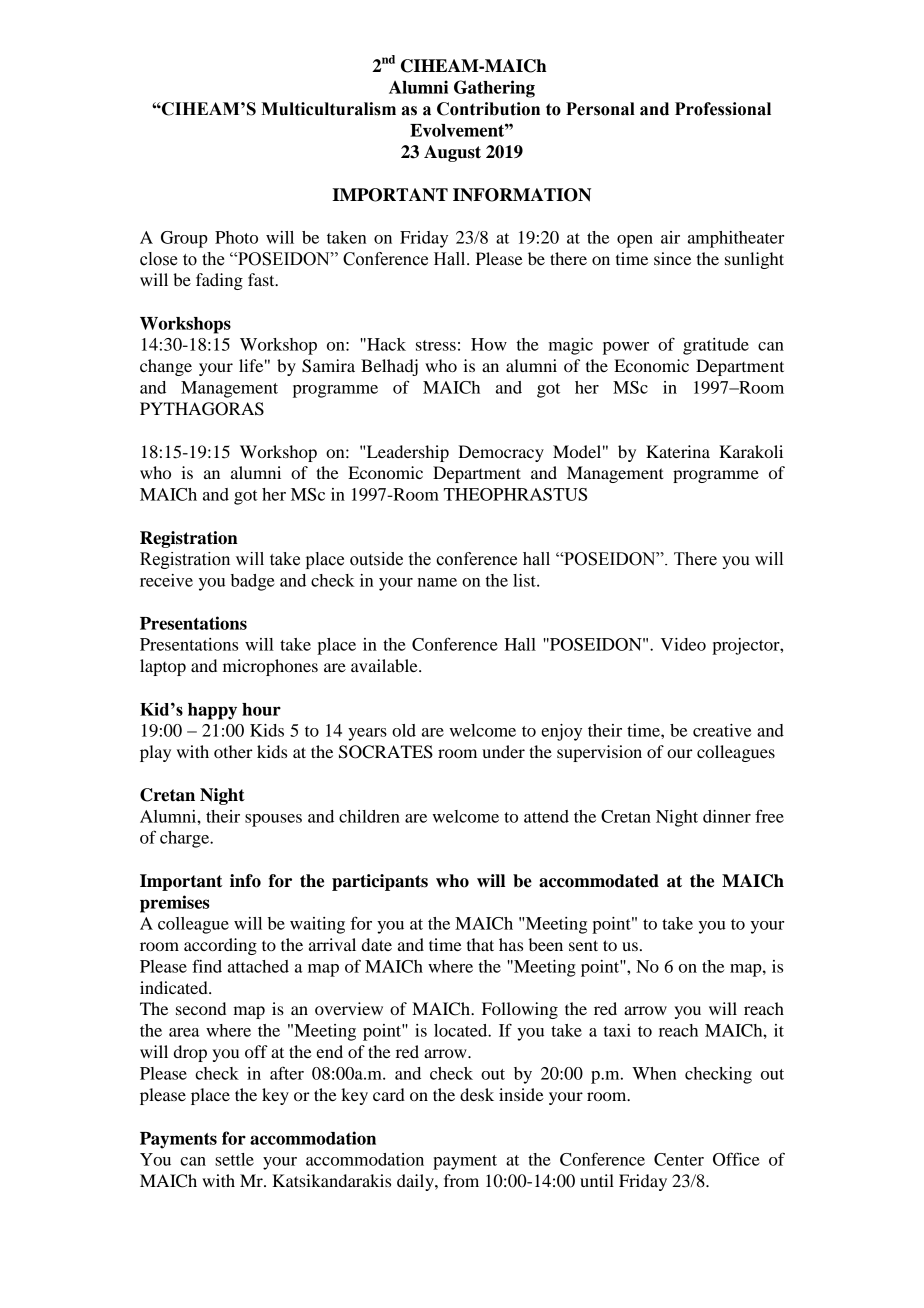  Describe the element at coordinates (437, 582) in the page. I see `name` at that location.
